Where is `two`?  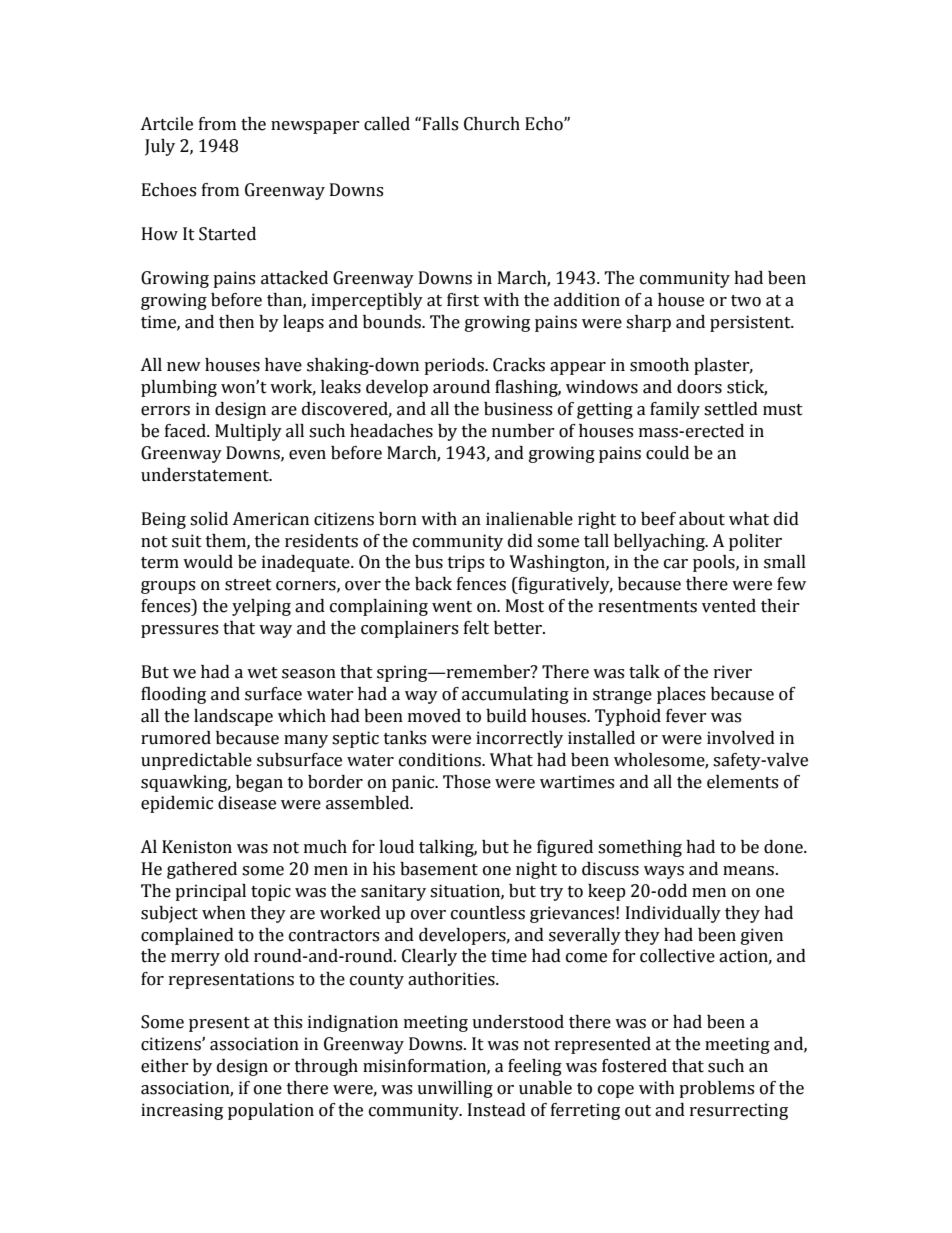 two is located at coordinates (746, 301).
